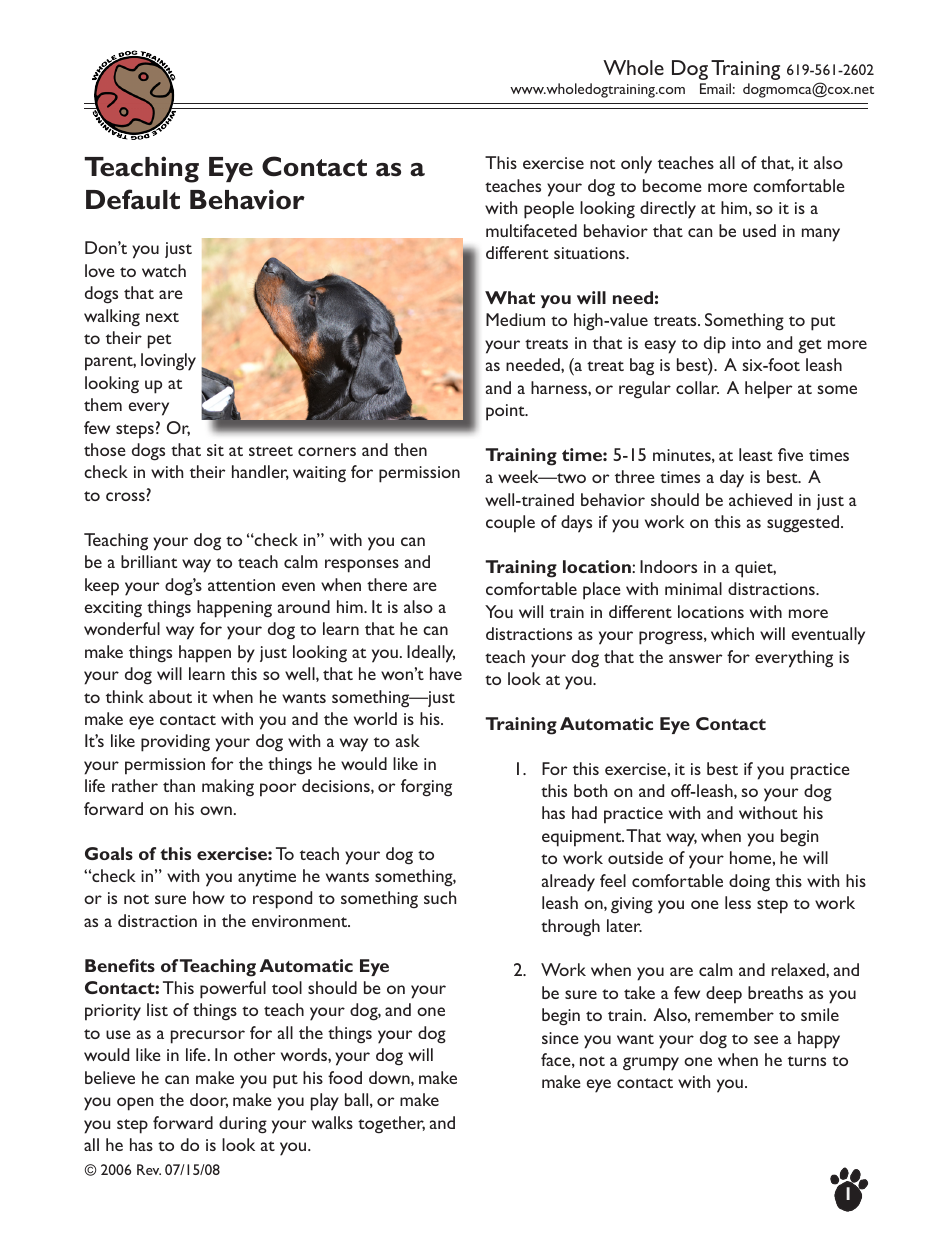  Describe the element at coordinates (446, 673) in the screenshot. I see `have` at that location.
